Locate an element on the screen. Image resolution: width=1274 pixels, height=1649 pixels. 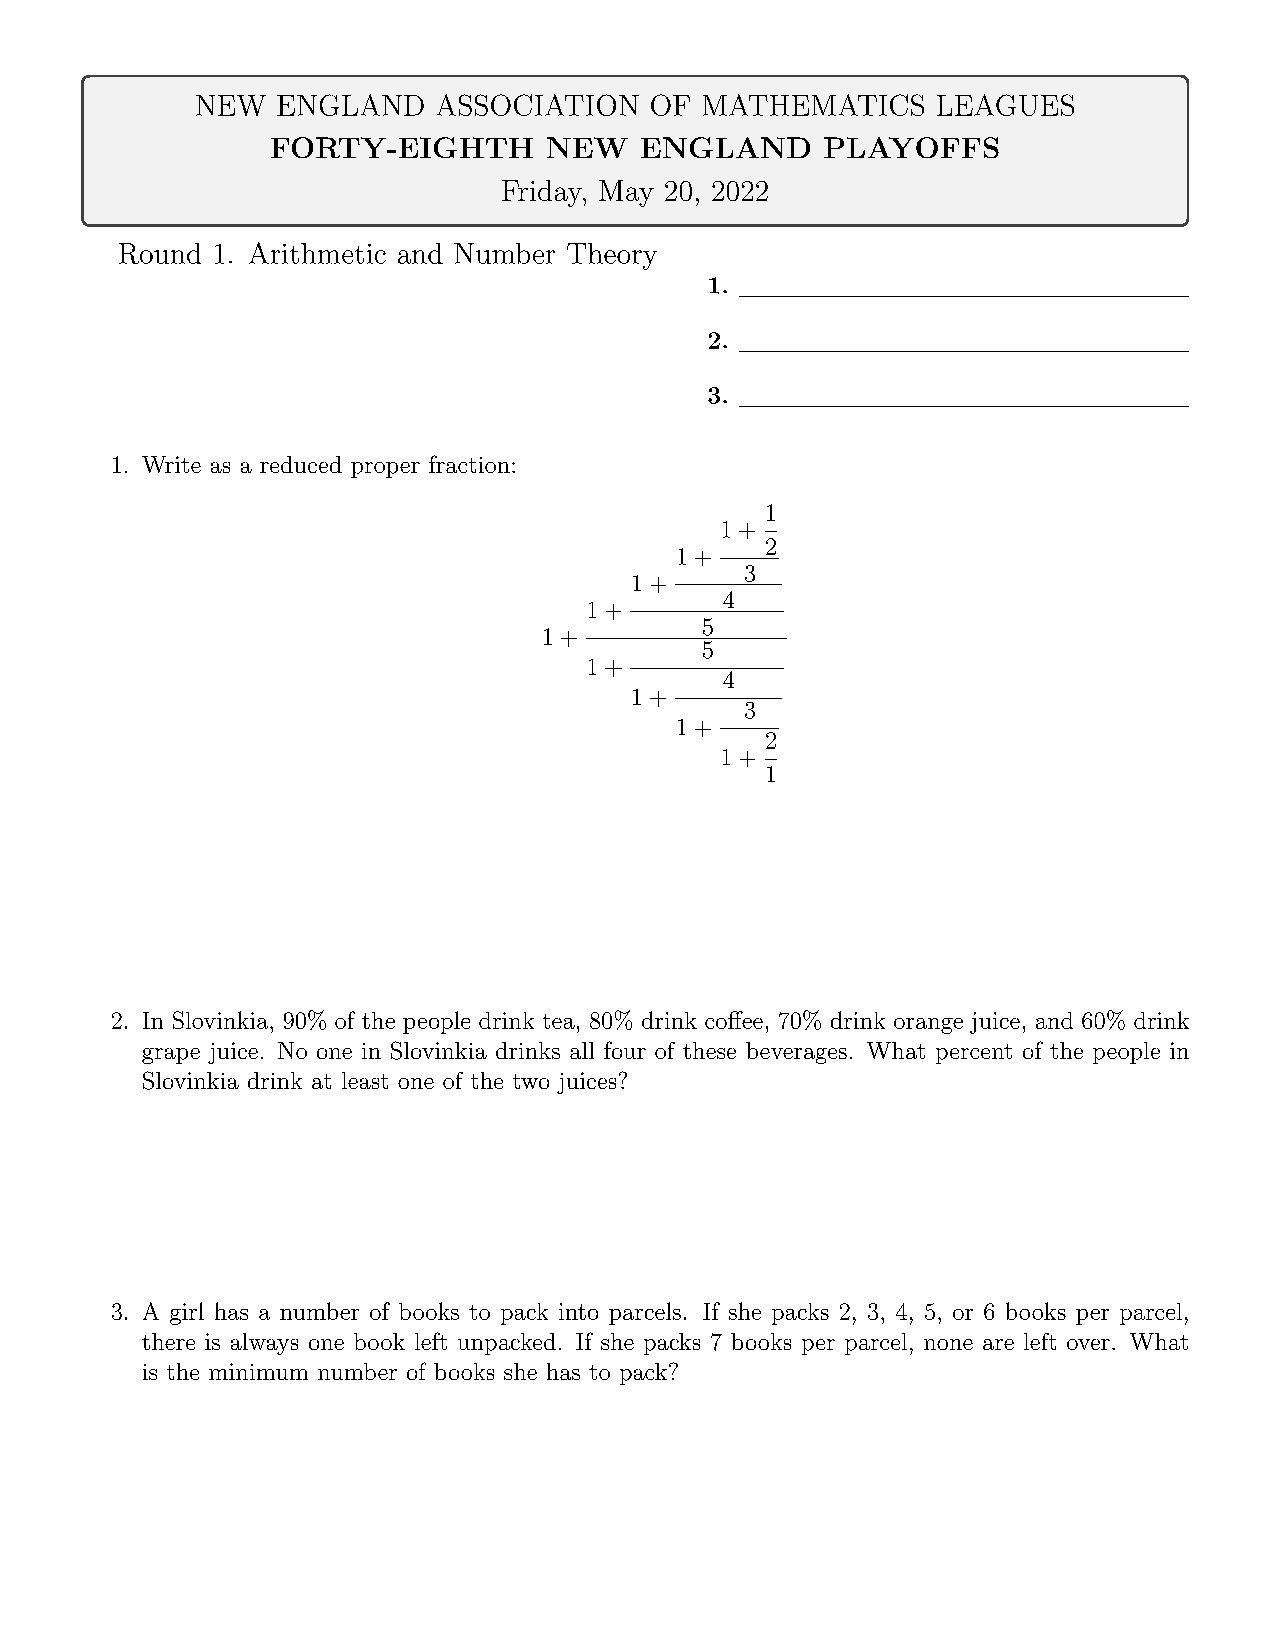
May is located at coordinates (626, 193).
